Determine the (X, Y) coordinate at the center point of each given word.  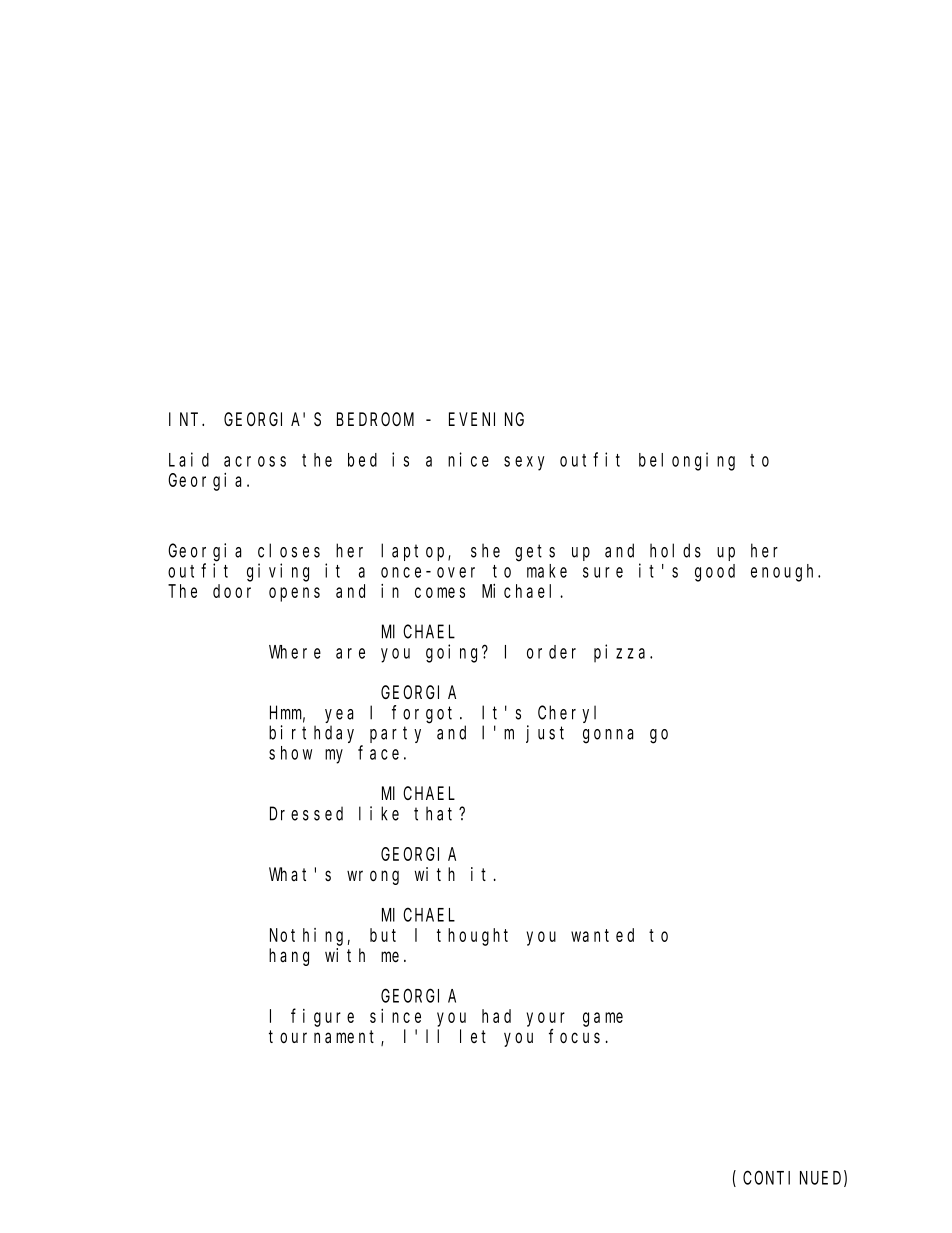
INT (186, 419)
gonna (608, 736)
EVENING (486, 419)
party (395, 735)
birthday (311, 734)
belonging (687, 461)
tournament (325, 1038)
